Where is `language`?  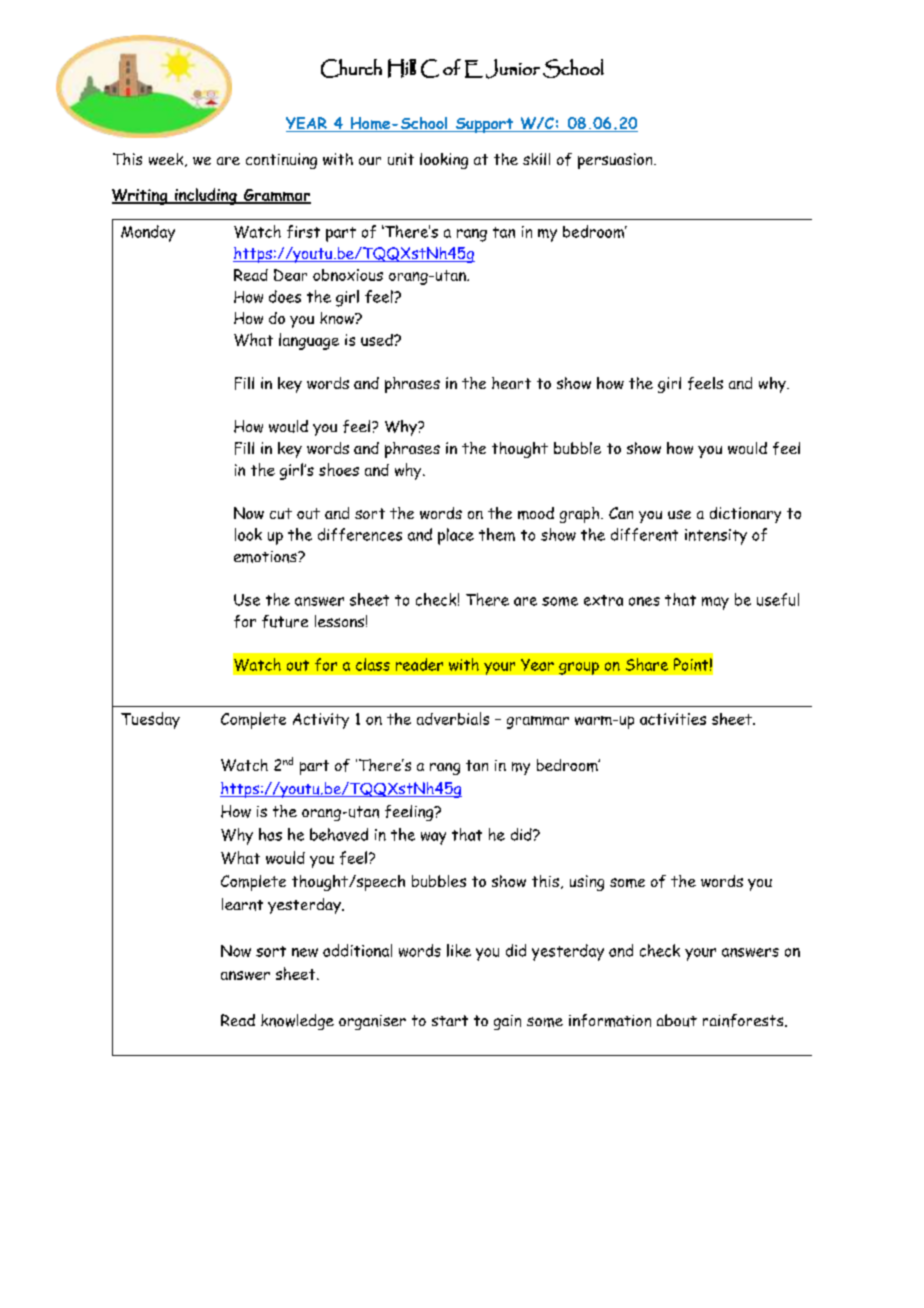
language is located at coordinates (309, 341).
